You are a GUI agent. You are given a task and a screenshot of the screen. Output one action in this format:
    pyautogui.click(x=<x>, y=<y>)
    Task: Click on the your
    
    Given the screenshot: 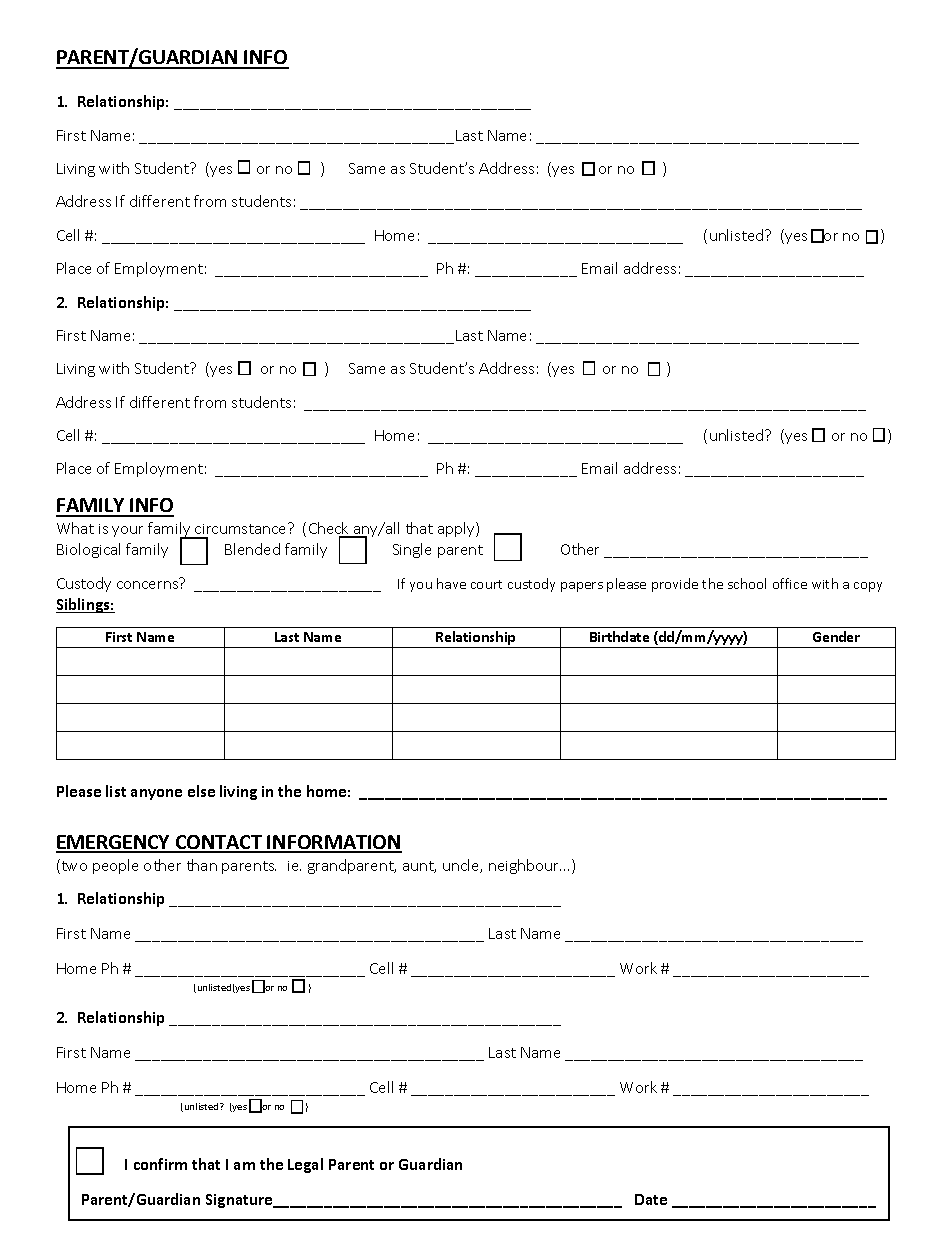 What is the action you would take?
    pyautogui.click(x=127, y=531)
